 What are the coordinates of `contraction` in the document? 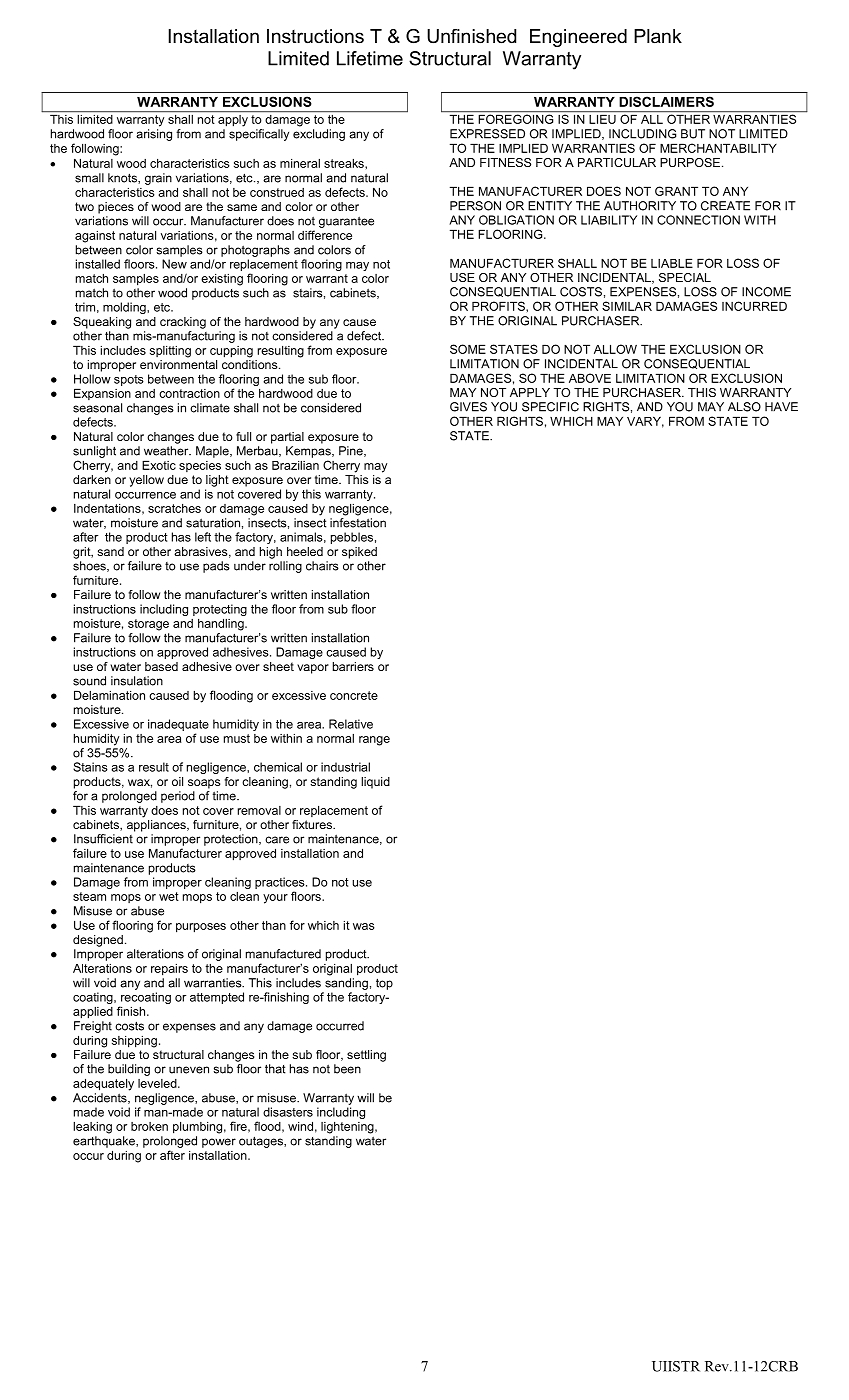 It's located at (189, 393).
